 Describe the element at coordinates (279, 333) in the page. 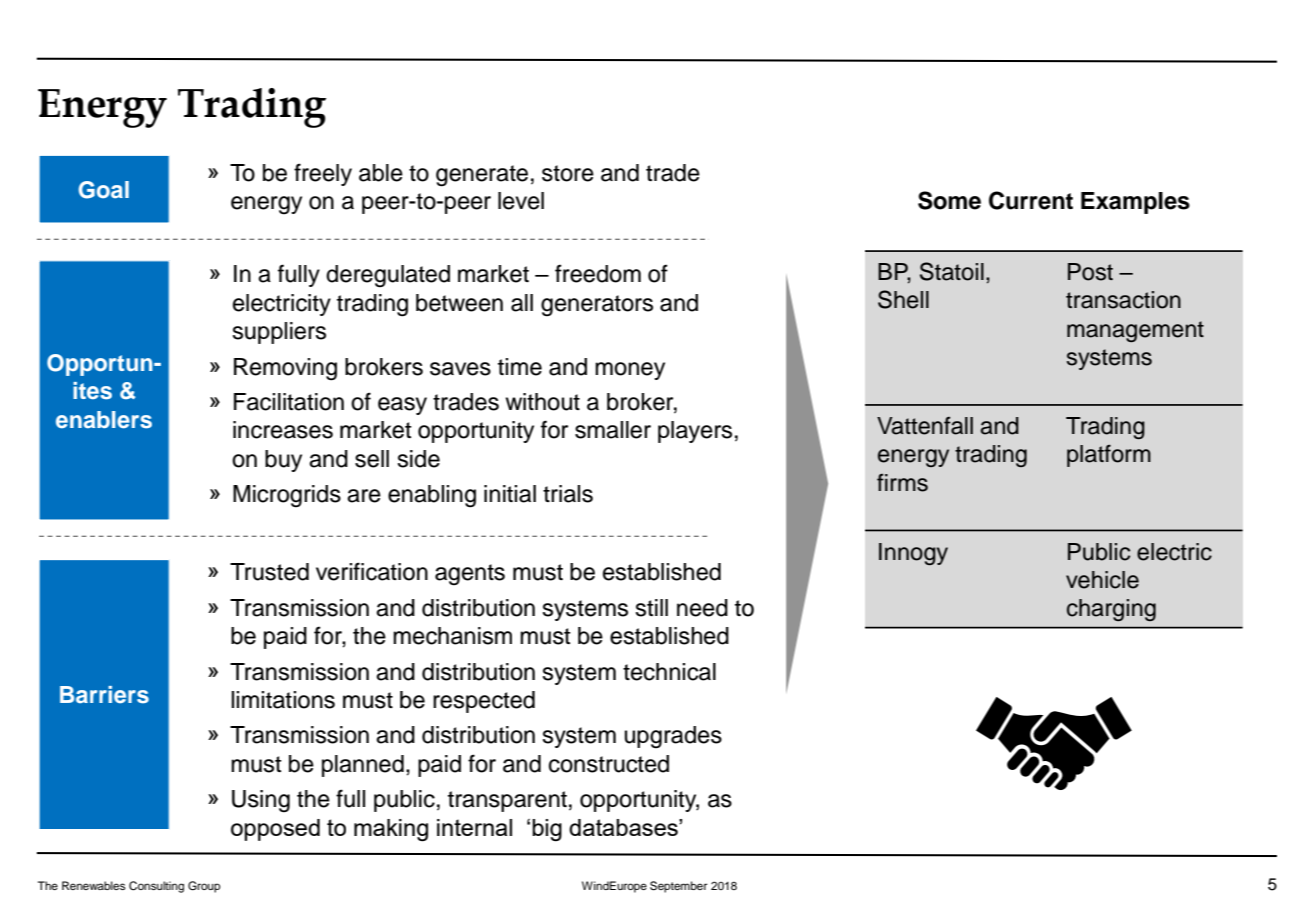

I see `suppliers` at that location.
